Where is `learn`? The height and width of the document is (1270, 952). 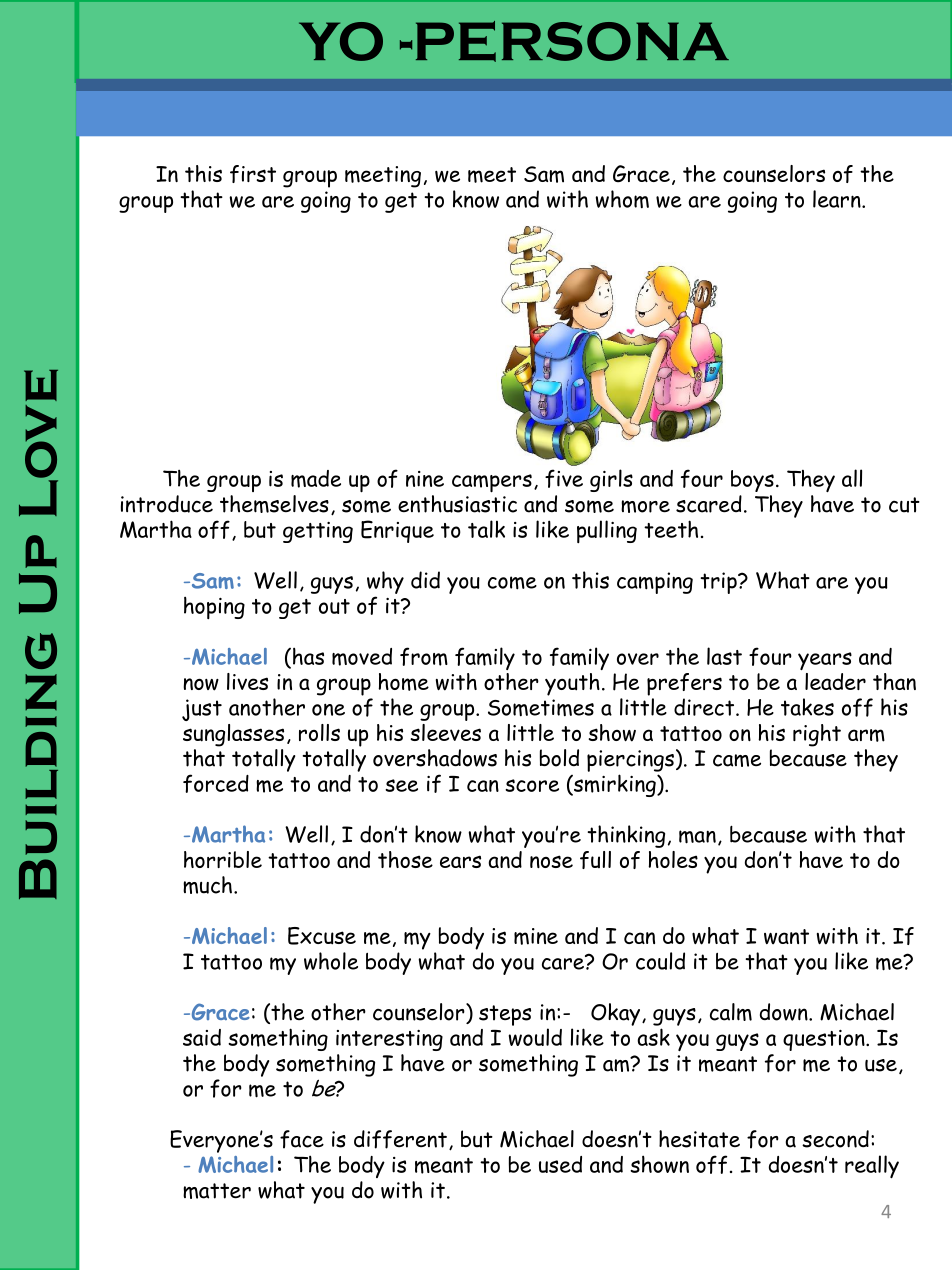
learn is located at coordinates (838, 199).
